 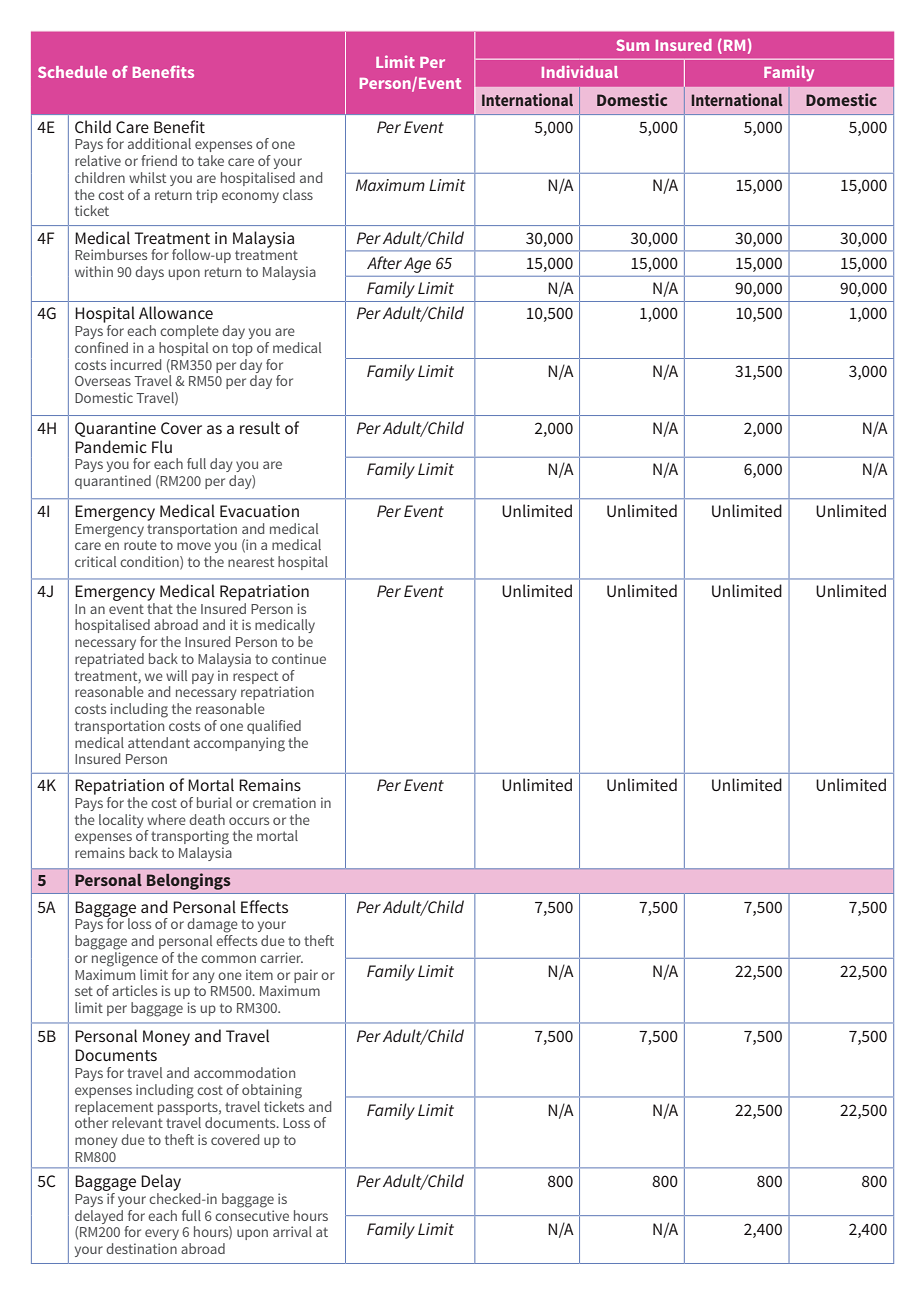 I want to click on arrival, so click(x=292, y=1231).
